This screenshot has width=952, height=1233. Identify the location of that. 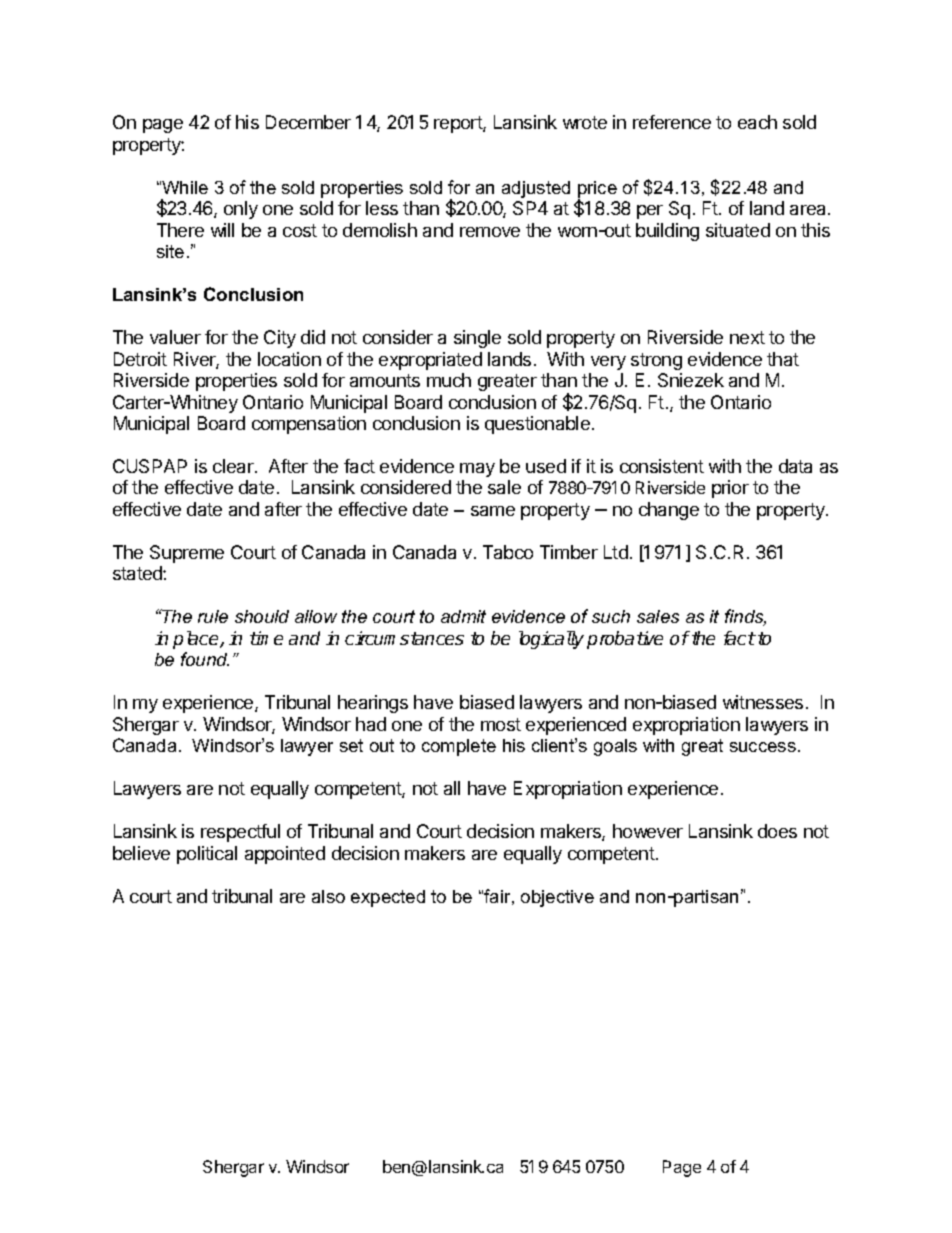
(783, 359).
